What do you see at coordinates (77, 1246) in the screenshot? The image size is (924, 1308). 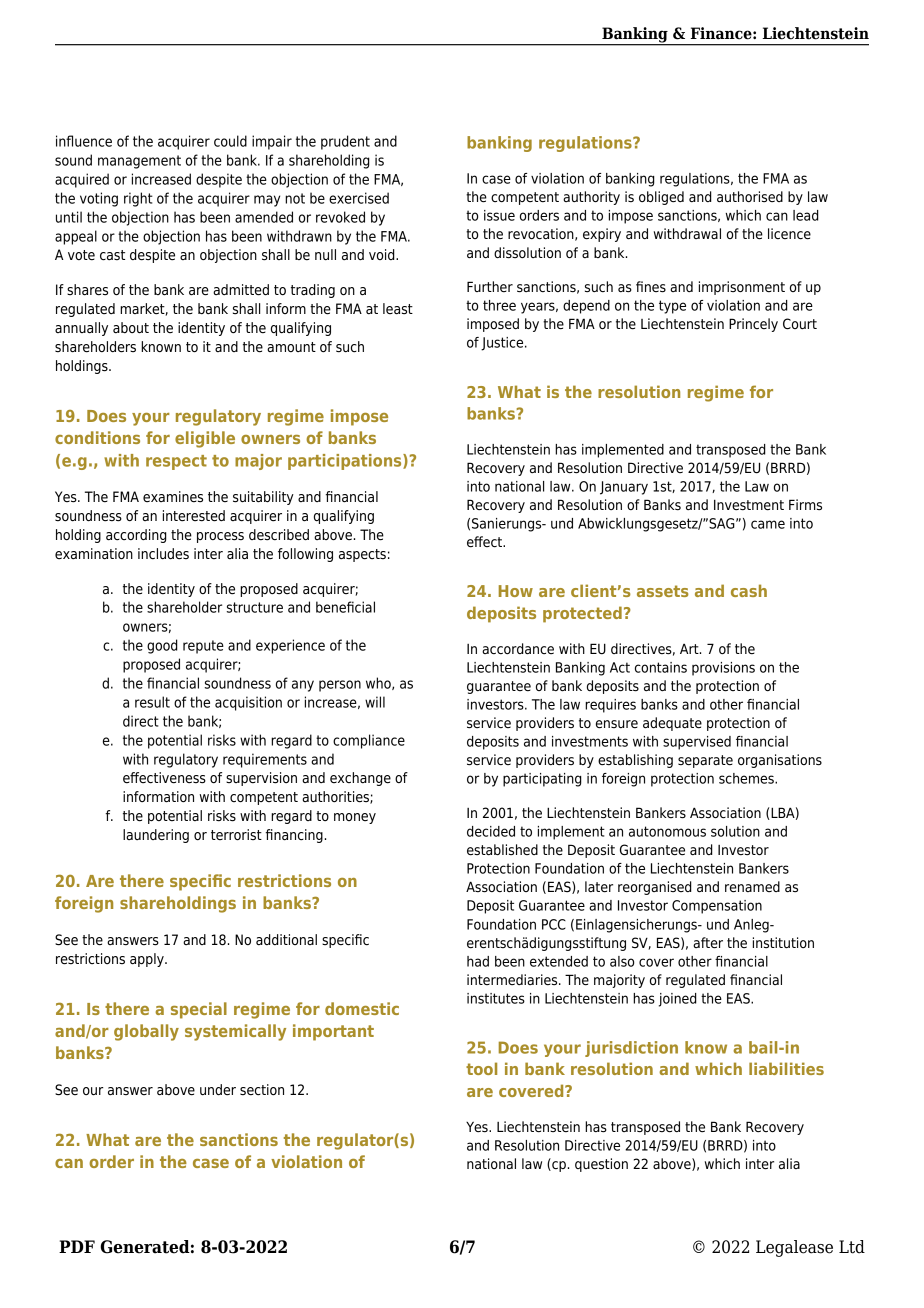 I see `PDF` at bounding box center [77, 1246].
